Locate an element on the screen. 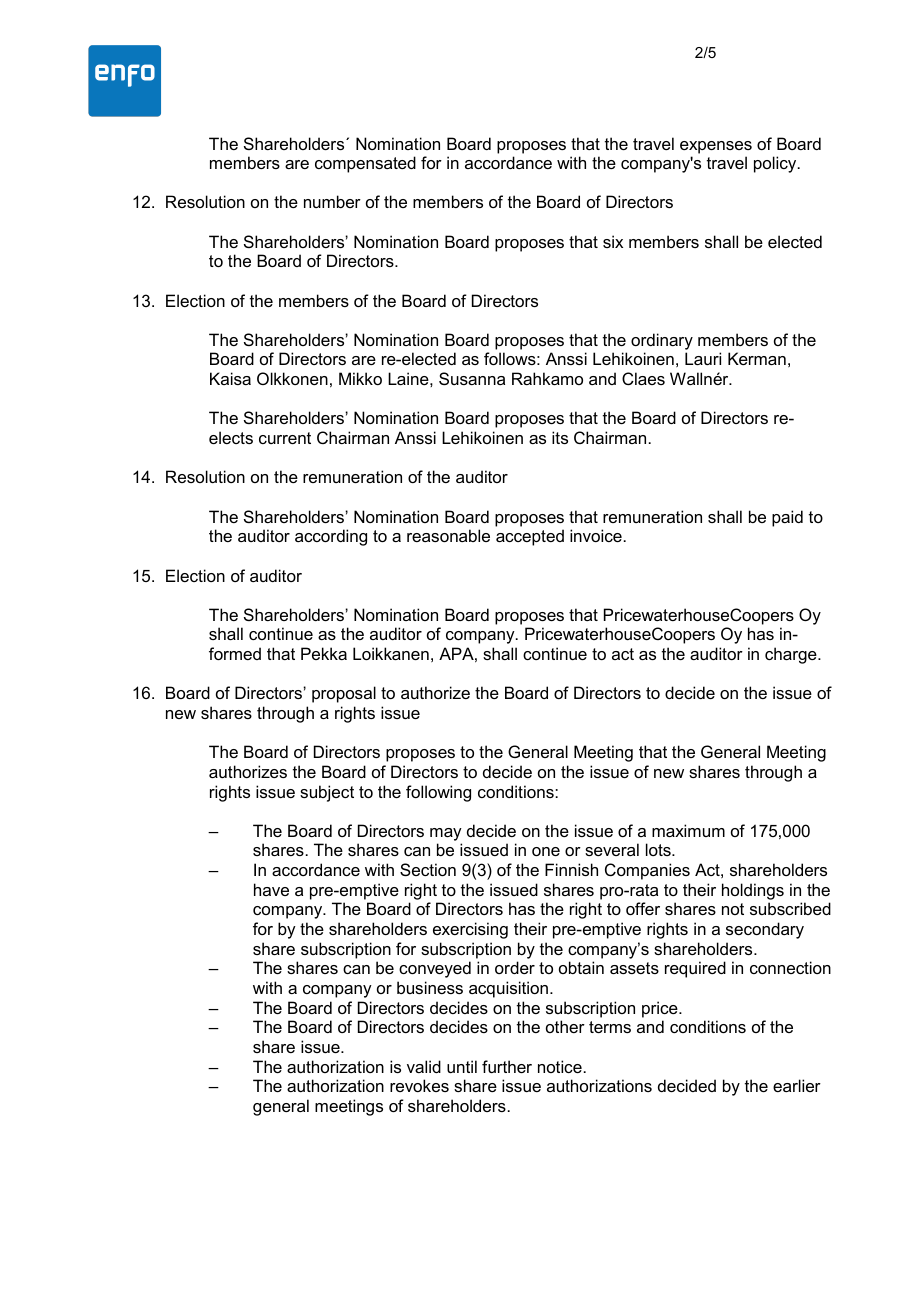 Image resolution: width=924 pixels, height=1307 pixels. number is located at coordinates (332, 201).
